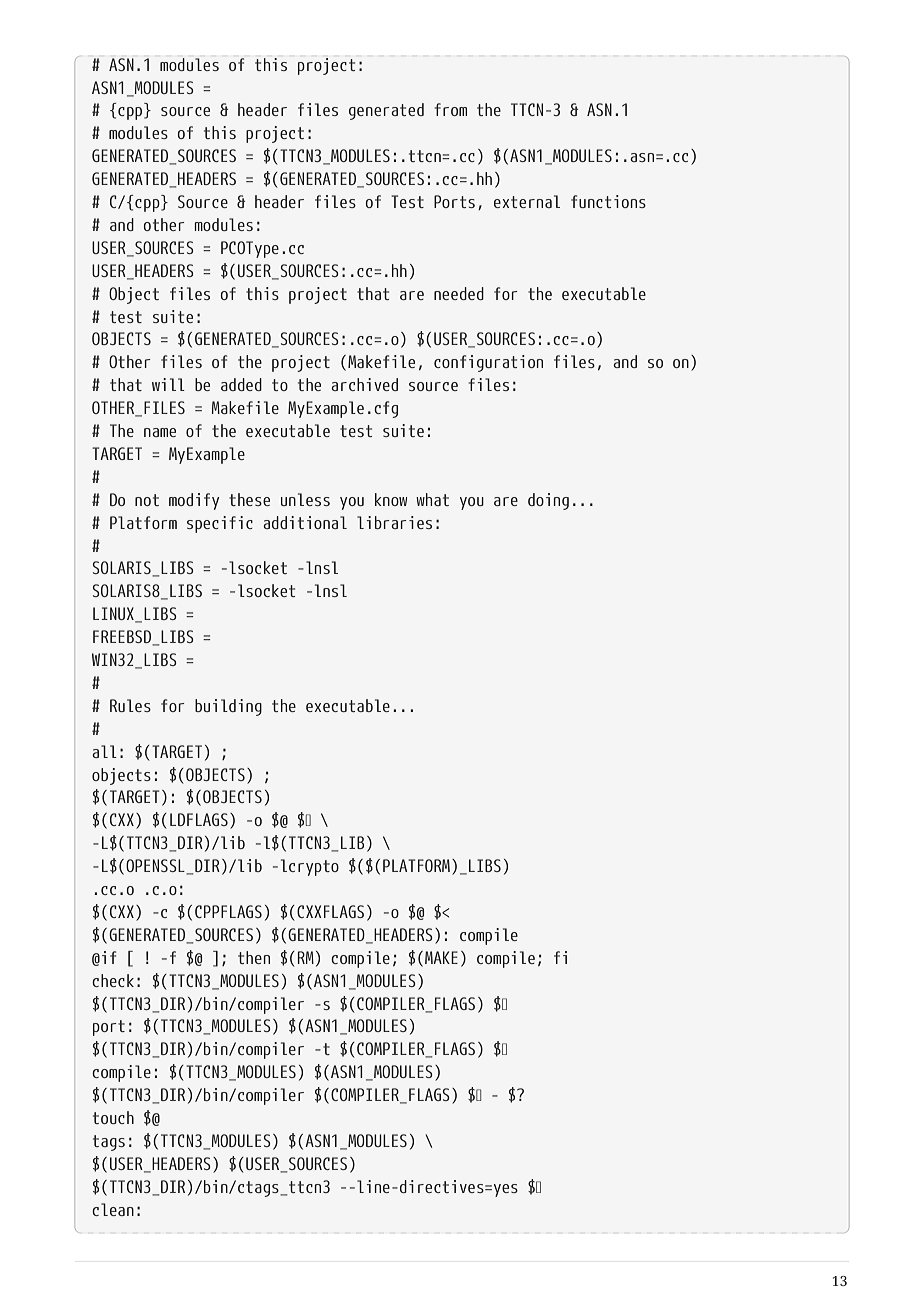 This image has height=1308, width=924. What do you see at coordinates (391, 499) in the image?
I see `know` at bounding box center [391, 499].
